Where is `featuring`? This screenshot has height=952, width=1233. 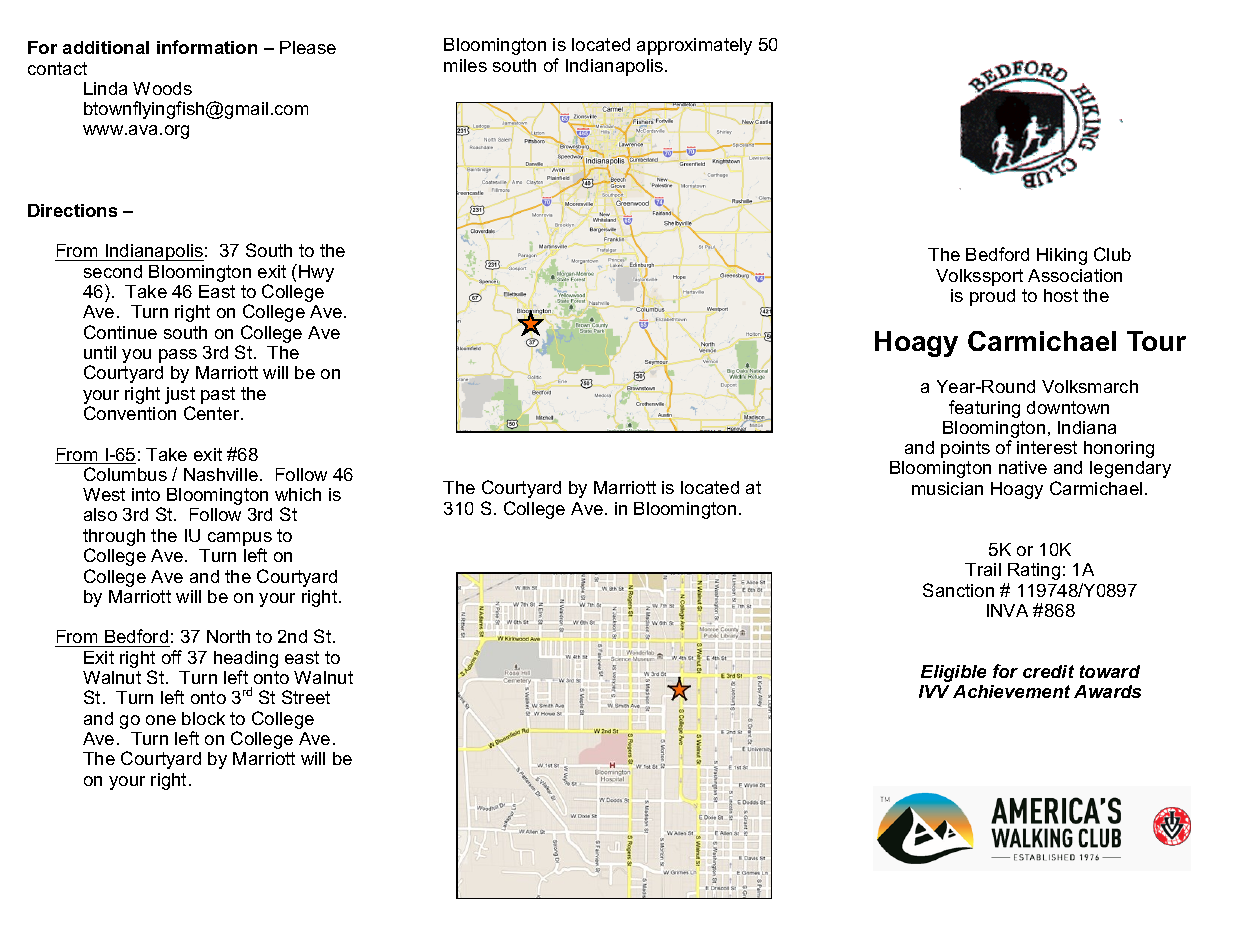
featuring is located at coordinates (984, 409).
